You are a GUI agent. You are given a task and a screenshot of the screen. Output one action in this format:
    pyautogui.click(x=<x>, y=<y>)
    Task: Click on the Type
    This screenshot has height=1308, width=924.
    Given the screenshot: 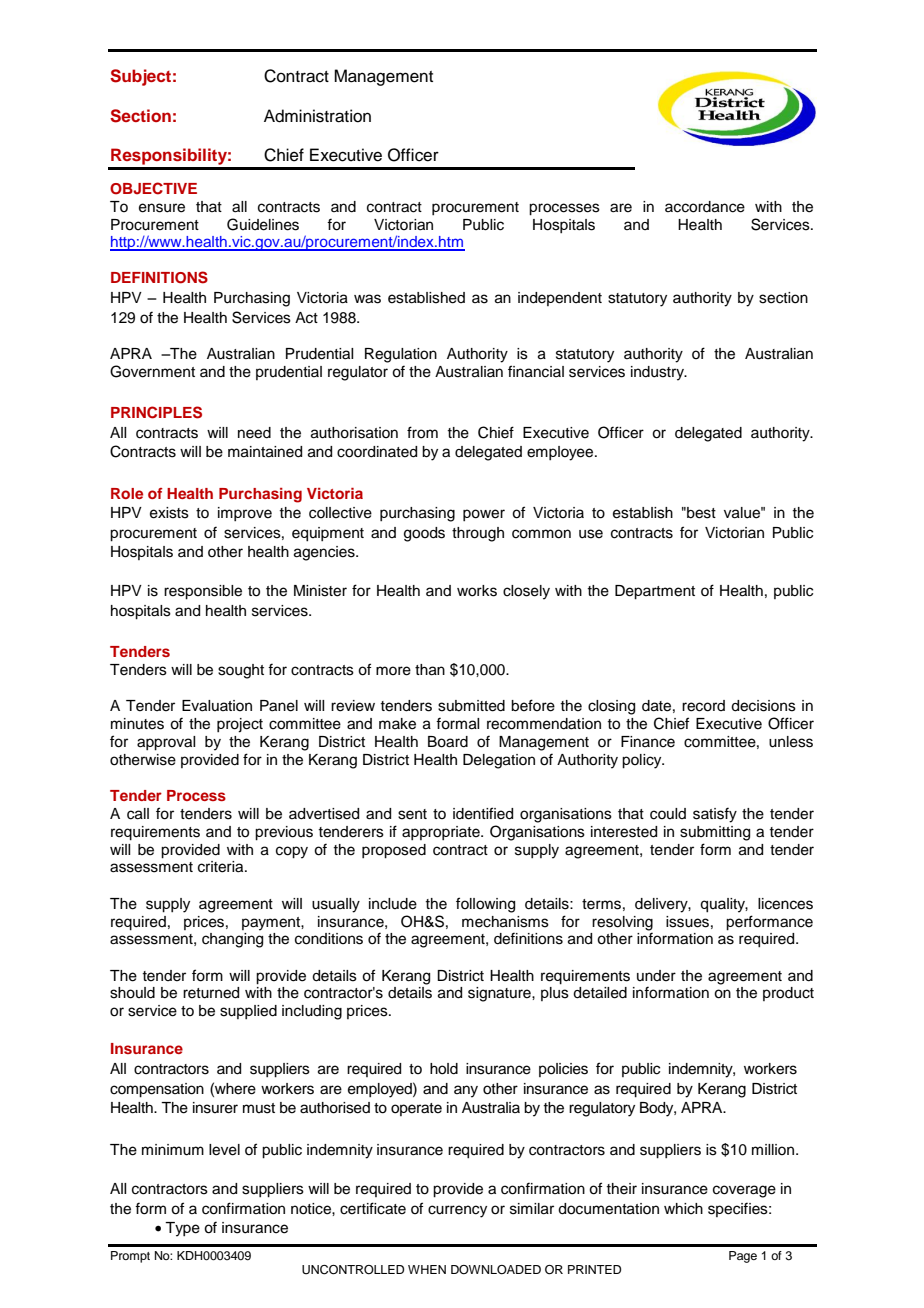 What is the action you would take?
    pyautogui.click(x=182, y=1229)
